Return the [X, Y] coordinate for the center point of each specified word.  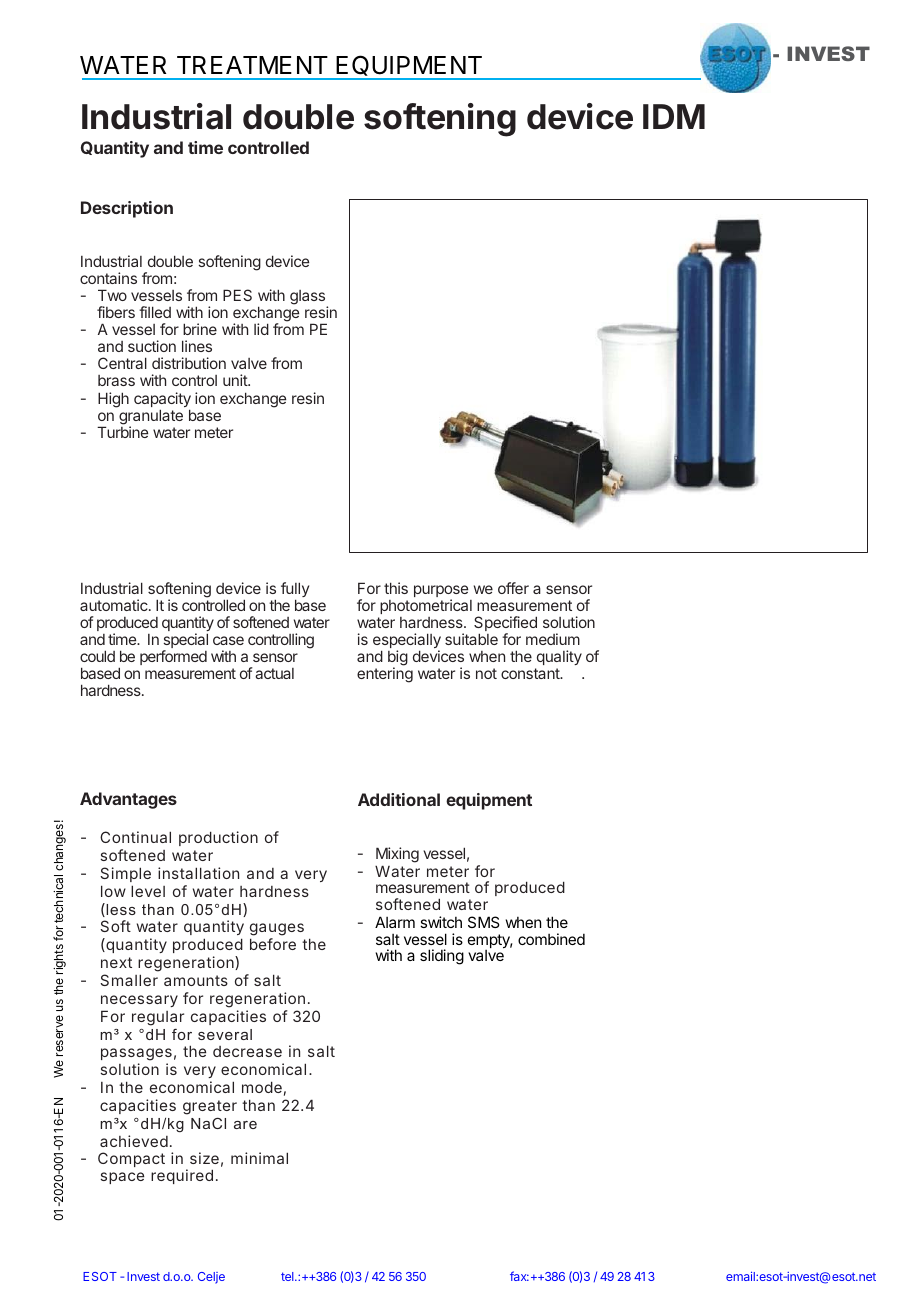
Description [127, 209]
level [148, 891]
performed [173, 657]
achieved [134, 1141]
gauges [277, 931]
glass [309, 298]
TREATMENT [252, 65]
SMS [483, 922]
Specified [505, 625]
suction [152, 346]
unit [236, 380]
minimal [259, 1158]
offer [513, 588]
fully [295, 591]
